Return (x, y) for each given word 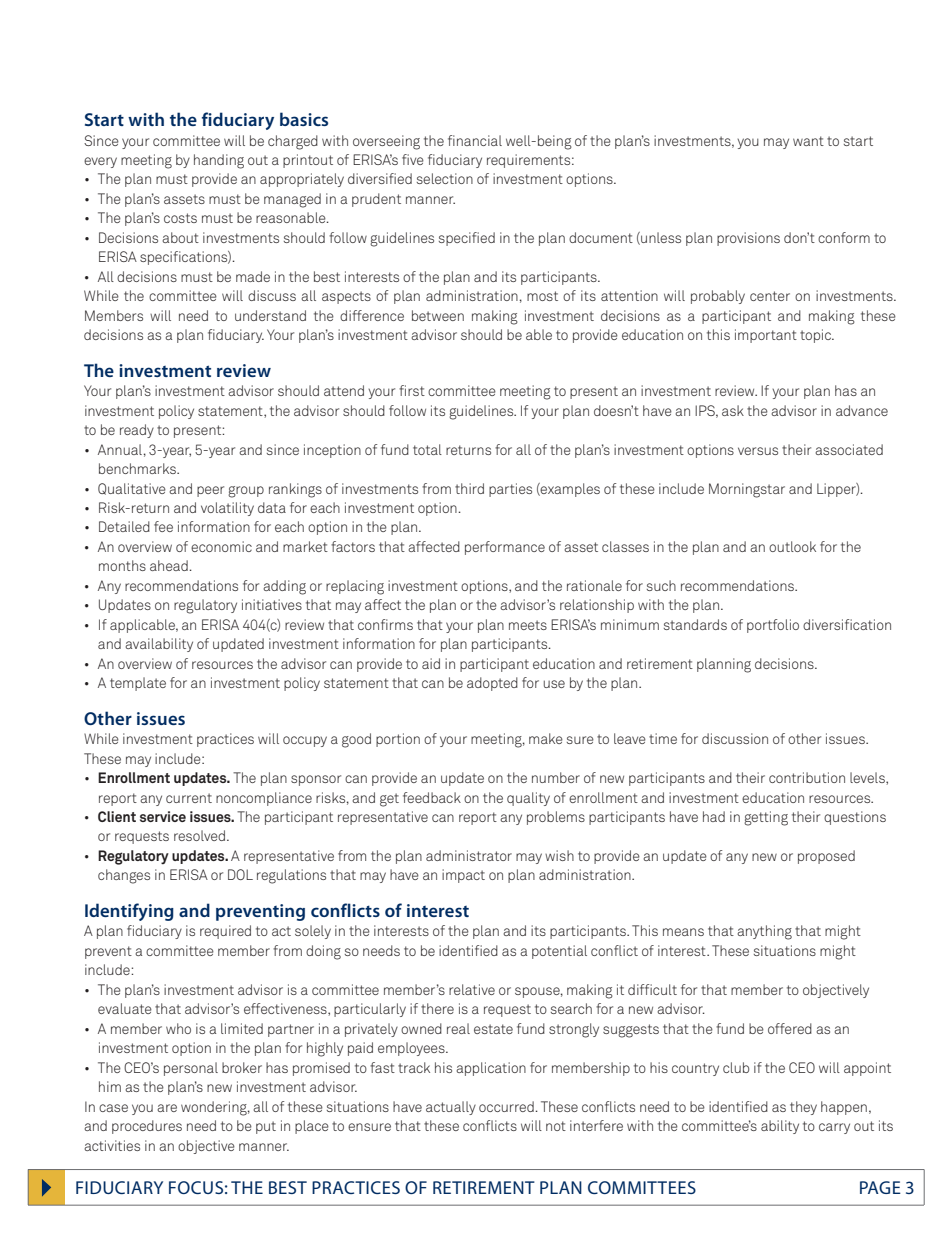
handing (219, 161)
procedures (147, 1127)
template (138, 684)
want (808, 141)
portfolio (773, 626)
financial (475, 140)
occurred (507, 1106)
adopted (492, 684)
